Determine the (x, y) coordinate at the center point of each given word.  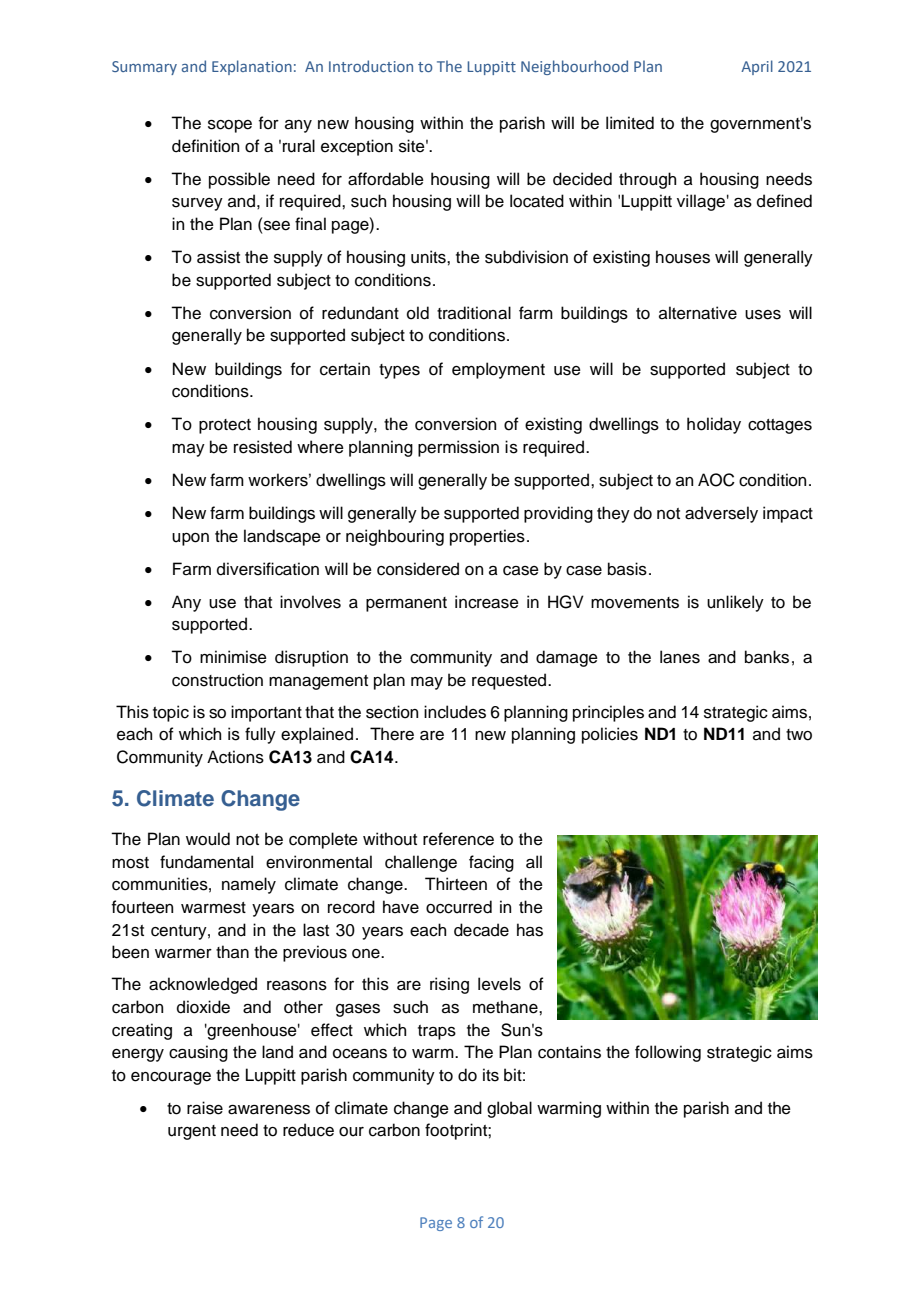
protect (225, 426)
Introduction (371, 66)
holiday (714, 425)
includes (455, 712)
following (668, 1053)
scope (230, 126)
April (757, 67)
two (799, 735)
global (509, 1109)
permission (458, 448)
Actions (235, 757)
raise (205, 1108)
